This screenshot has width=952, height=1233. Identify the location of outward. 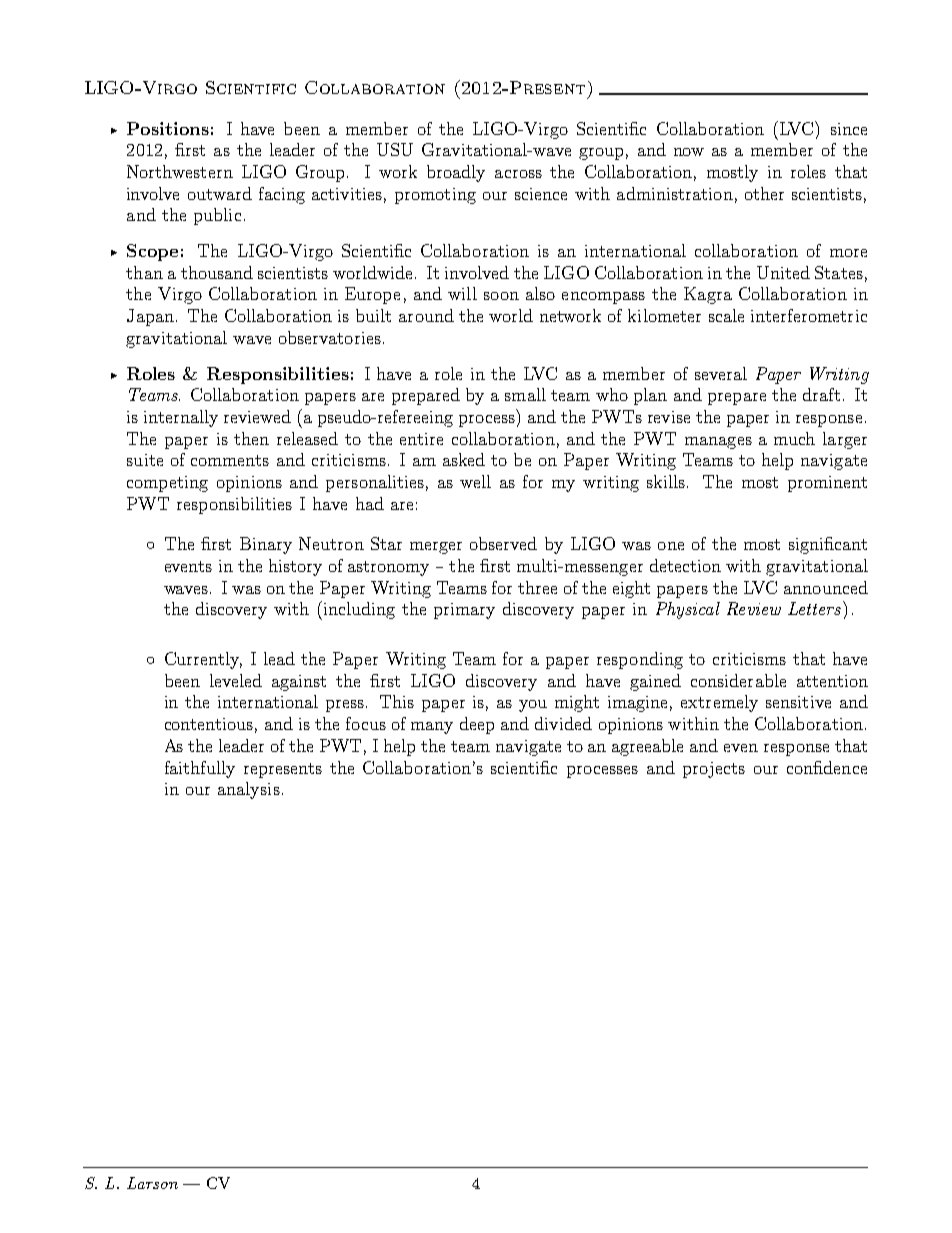
(220, 193).
